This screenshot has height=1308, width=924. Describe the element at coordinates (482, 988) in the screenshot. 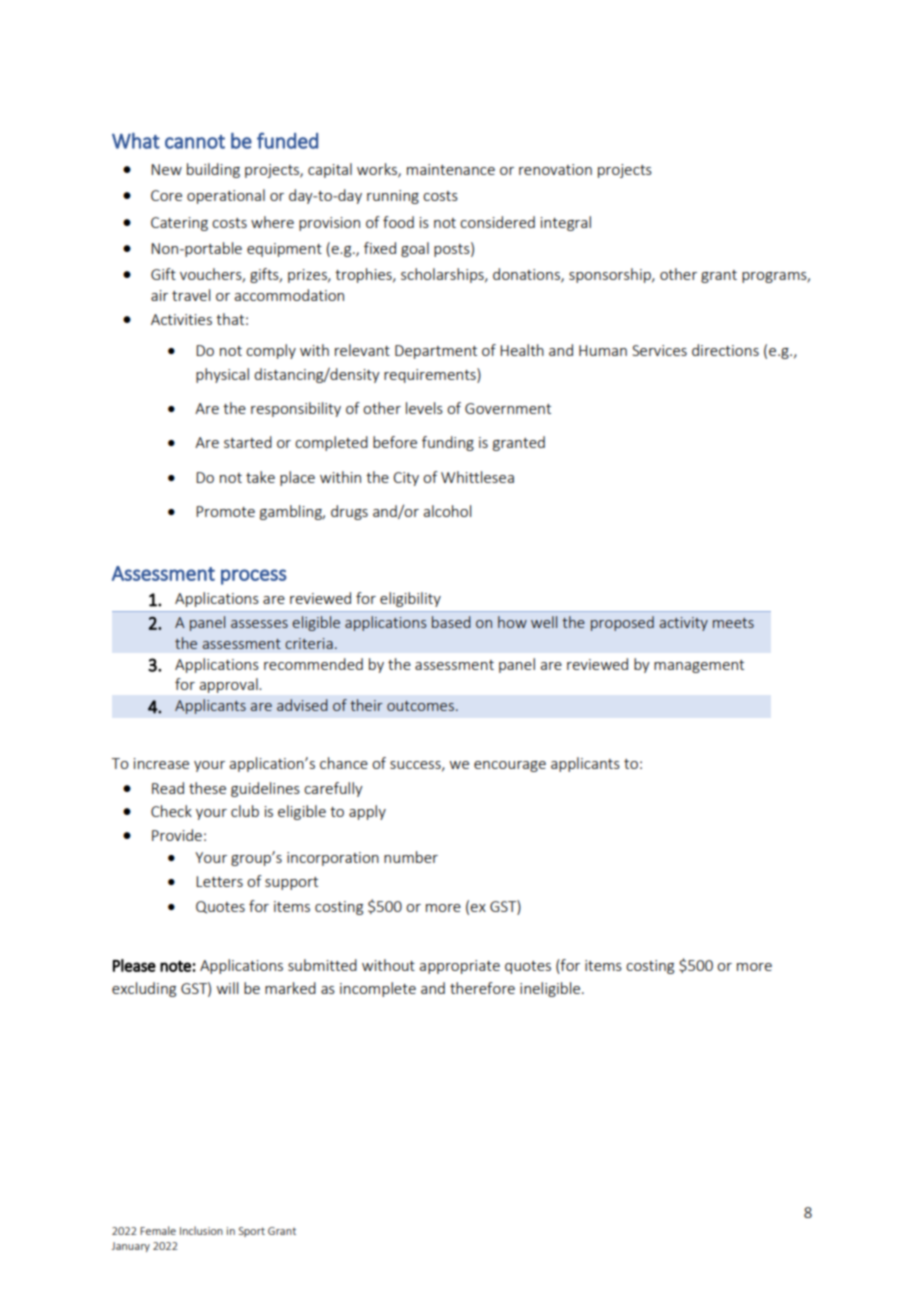

I see `therefore` at that location.
